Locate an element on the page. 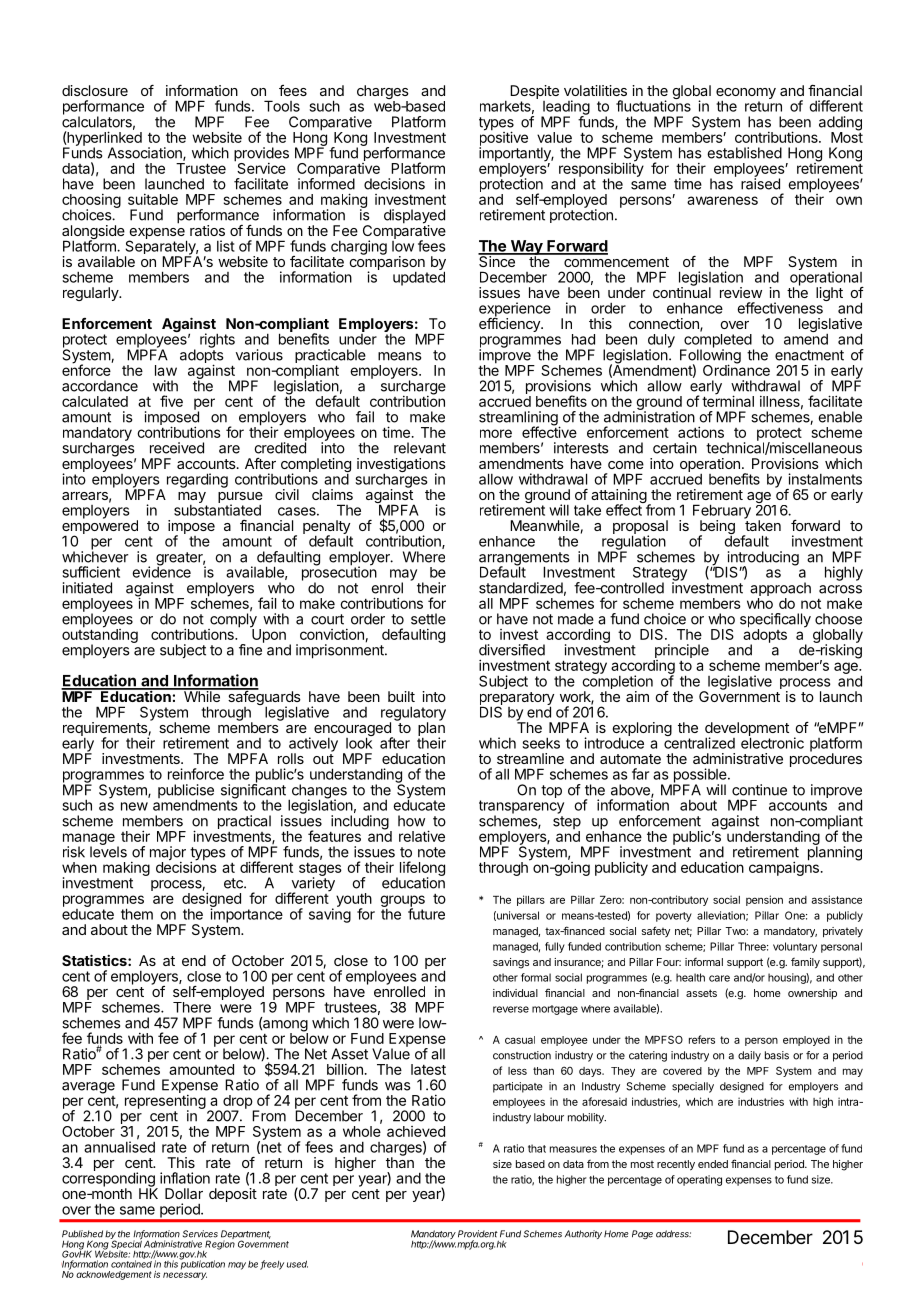 Image resolution: width=924 pixels, height=1308 pixels. positive is located at coordinates (503, 139).
